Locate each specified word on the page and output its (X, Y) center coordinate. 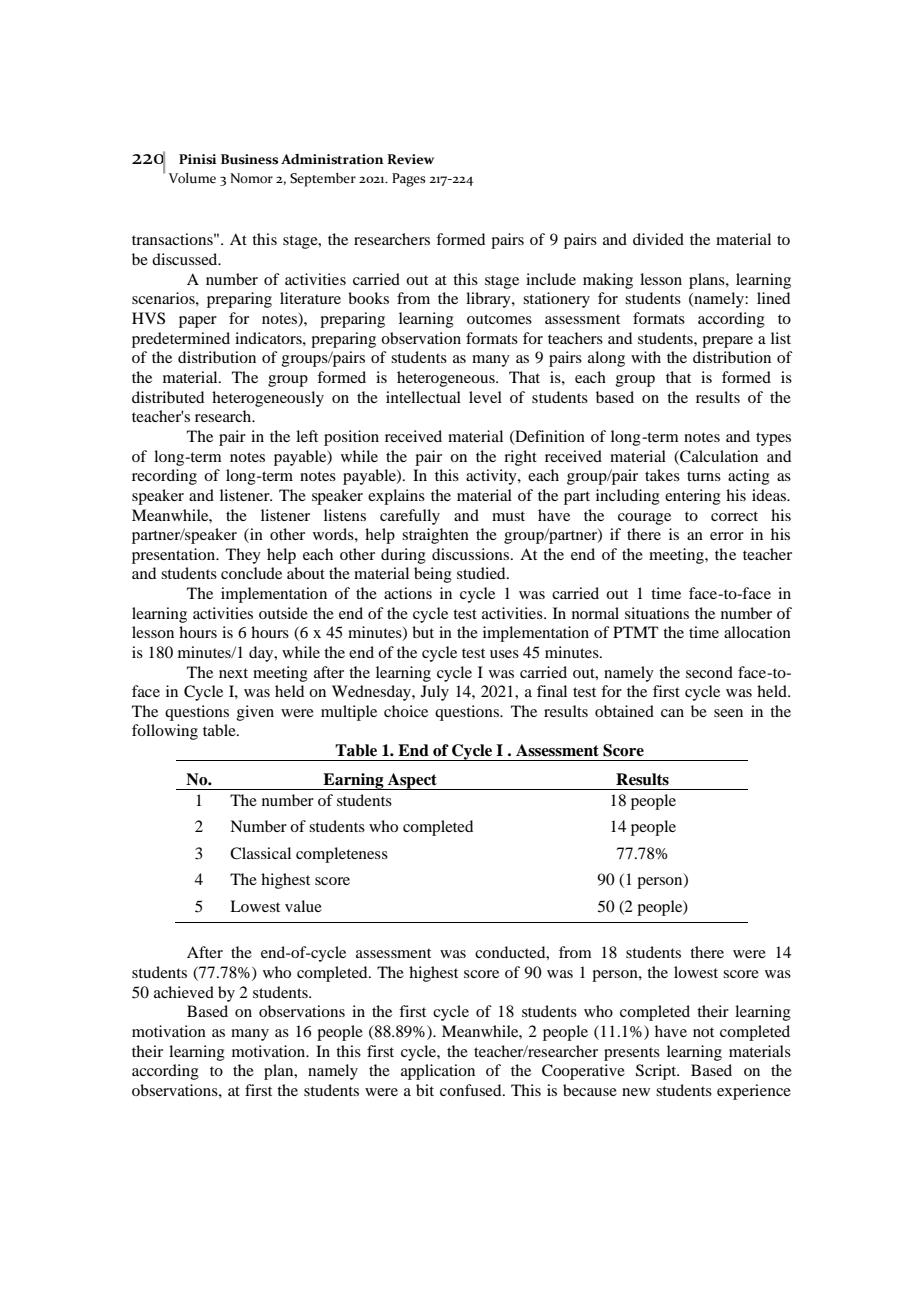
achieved (184, 992)
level (485, 397)
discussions (472, 554)
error (727, 536)
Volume (192, 178)
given (255, 713)
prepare (727, 342)
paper (198, 322)
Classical (260, 853)
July (435, 693)
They (243, 556)
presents (632, 1054)
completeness (342, 855)
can (672, 713)
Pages (409, 180)
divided (658, 239)
